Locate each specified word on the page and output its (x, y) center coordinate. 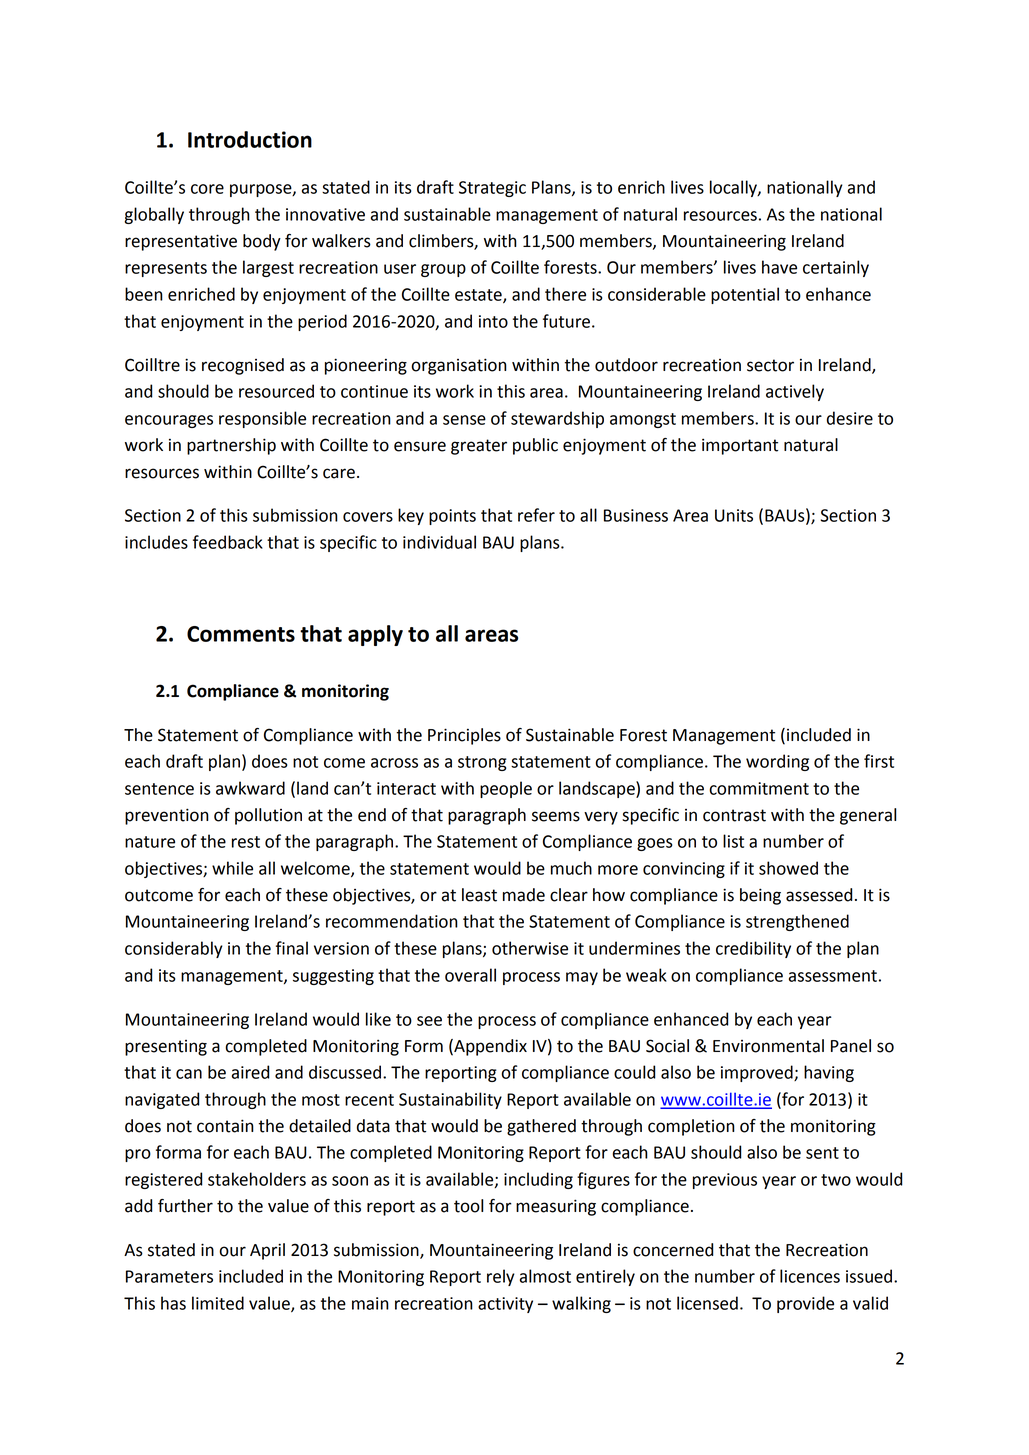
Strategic (492, 189)
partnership (231, 446)
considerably (174, 949)
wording (777, 762)
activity (505, 1305)
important (740, 446)
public (535, 446)
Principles (464, 736)
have (779, 267)
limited (218, 1303)
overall (470, 975)
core (207, 189)
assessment (833, 976)
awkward (250, 788)
